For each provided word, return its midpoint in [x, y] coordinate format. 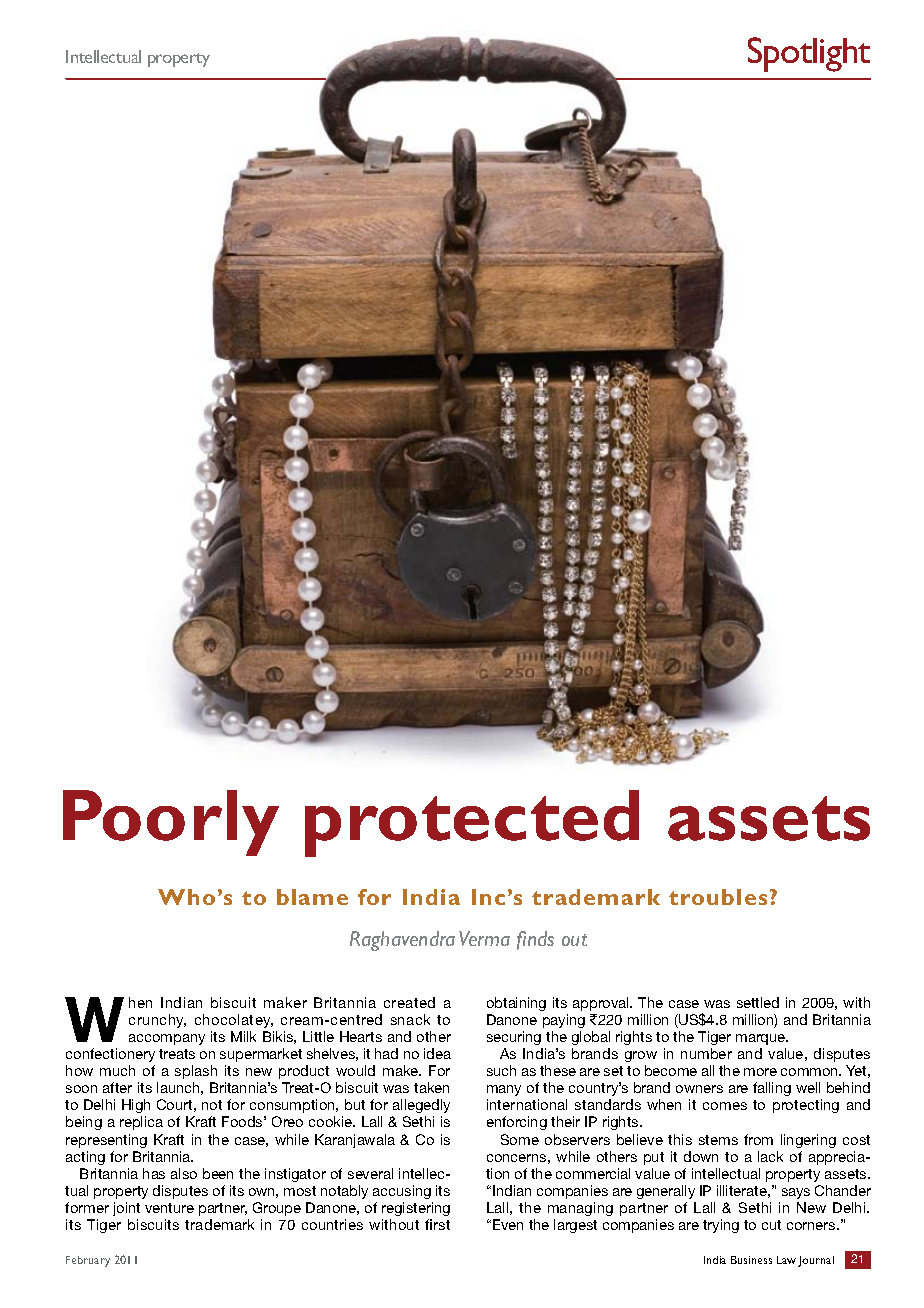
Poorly [171, 823]
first [437, 1224]
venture [169, 1208]
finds [535, 940]
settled [758, 1002]
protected [472, 823]
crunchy [157, 1021]
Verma [484, 938]
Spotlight [809, 54]
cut [771, 1225]
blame [312, 897]
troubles [718, 897]
